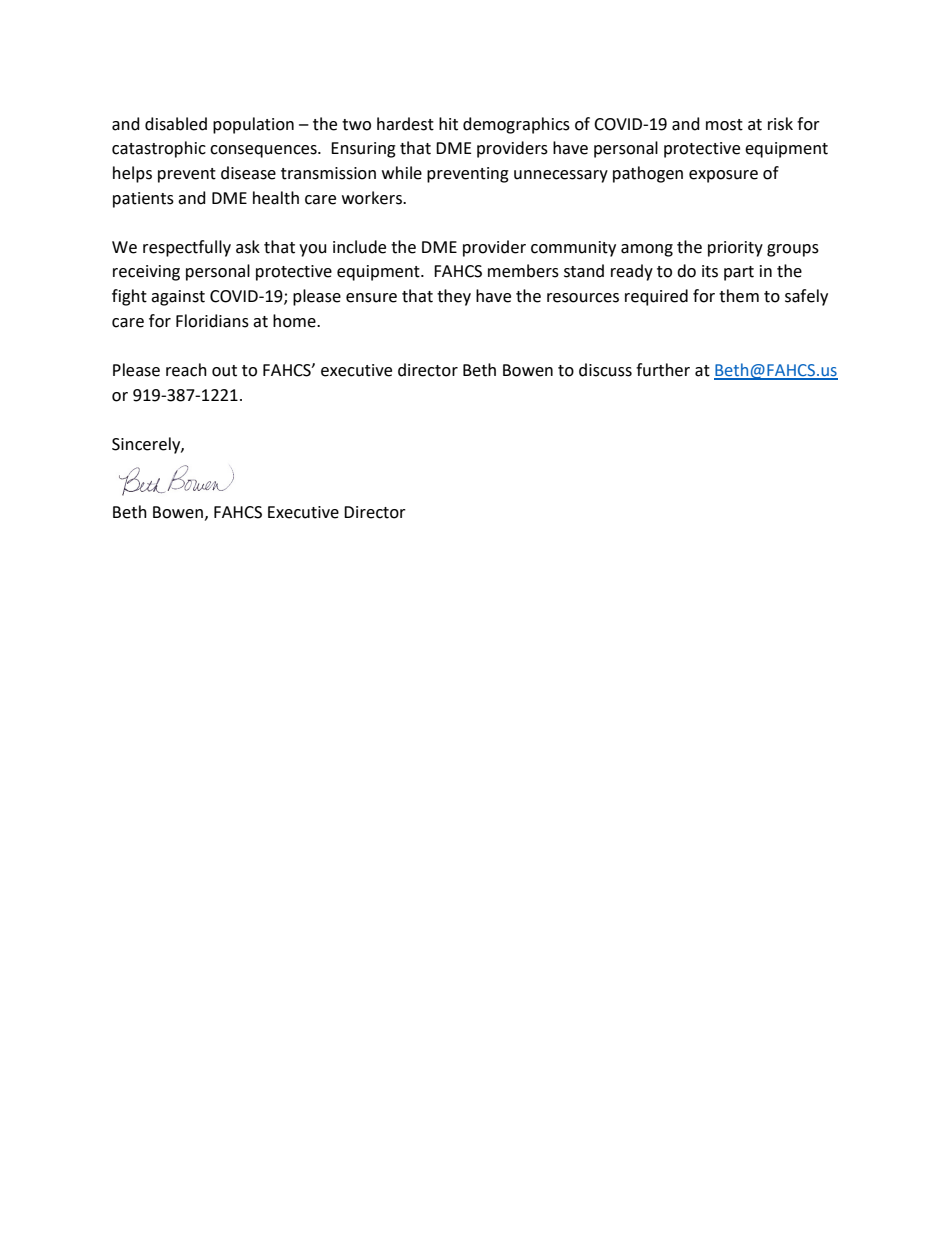 The width and height of the page is (952, 1233). What do you see at coordinates (454, 297) in the page?
I see `they` at bounding box center [454, 297].
